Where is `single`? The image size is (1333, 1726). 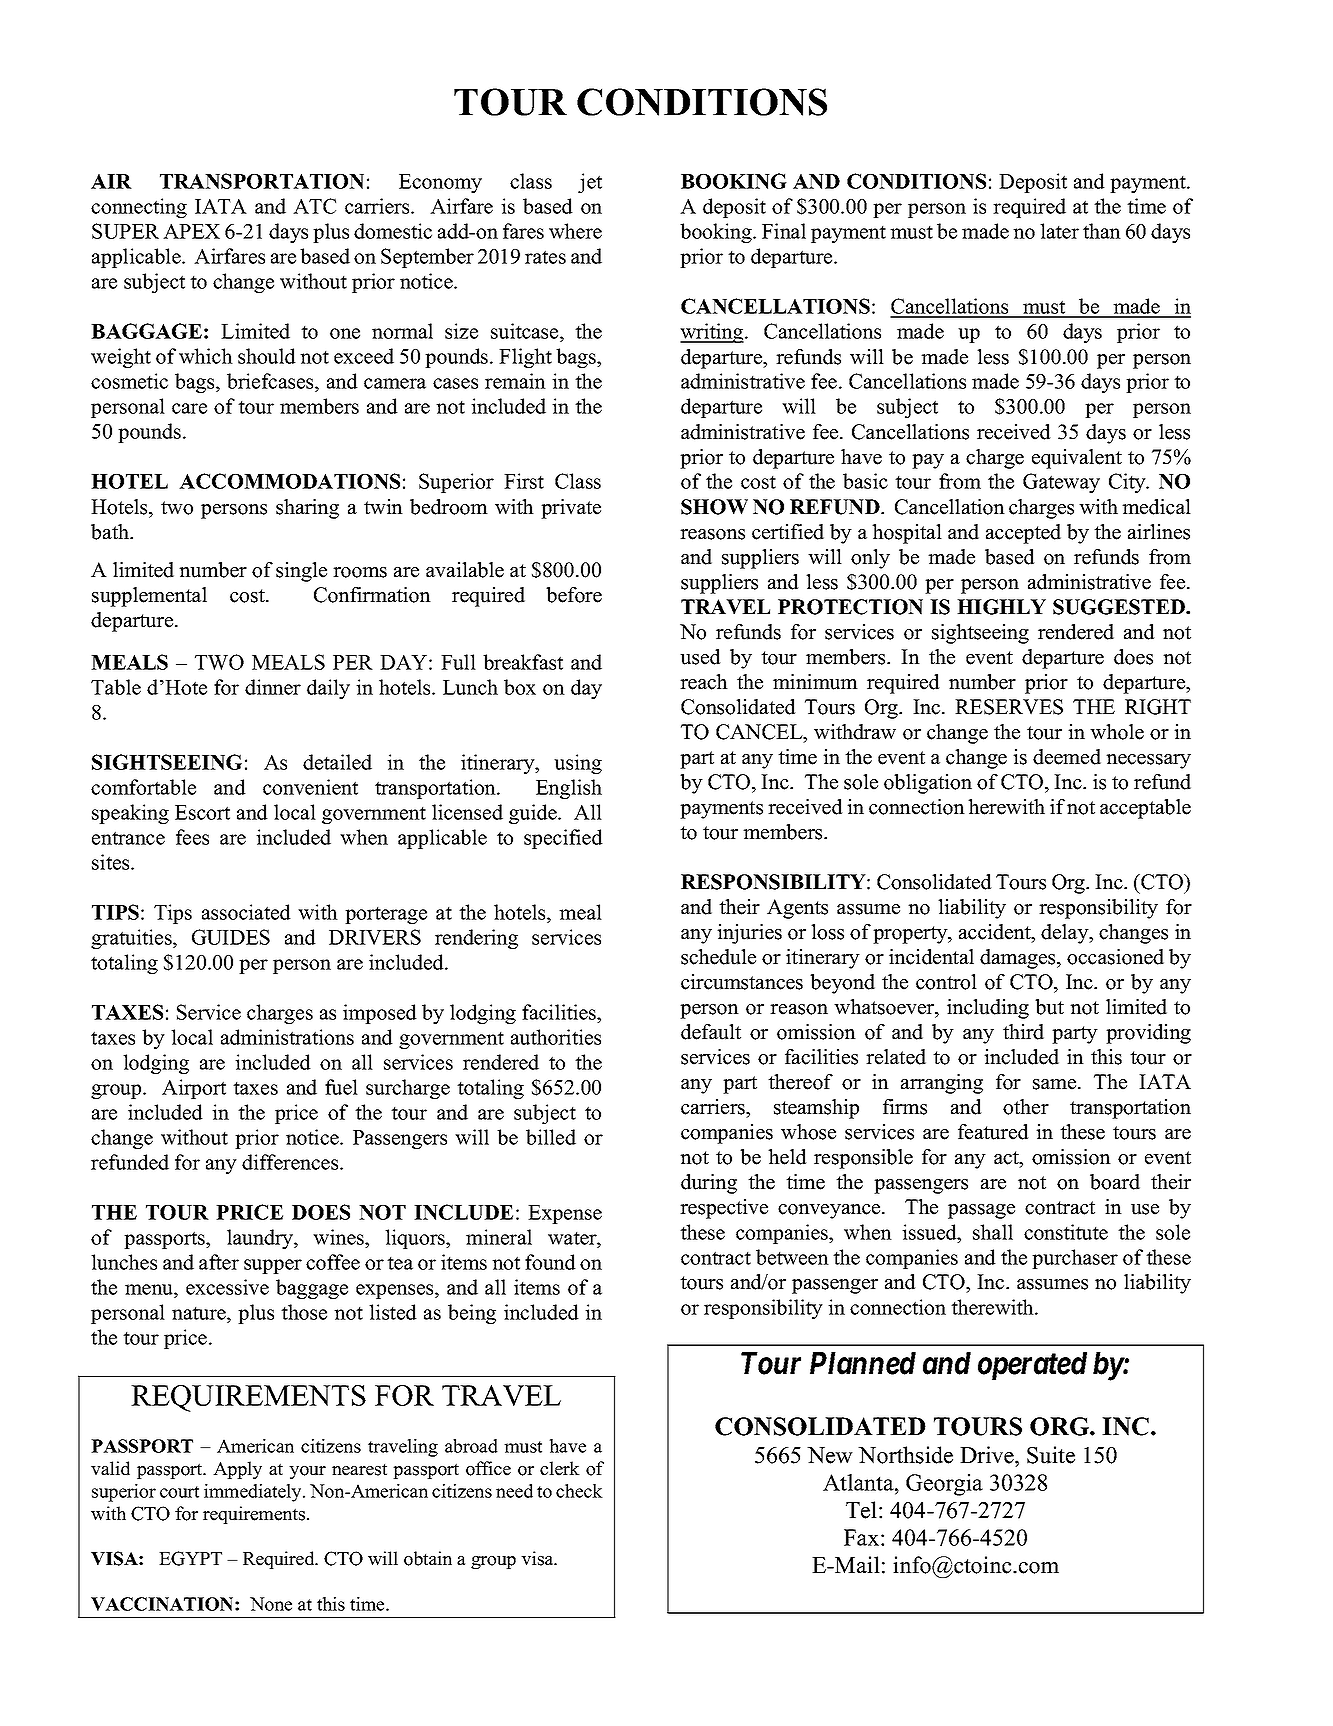
single is located at coordinates (301, 572).
